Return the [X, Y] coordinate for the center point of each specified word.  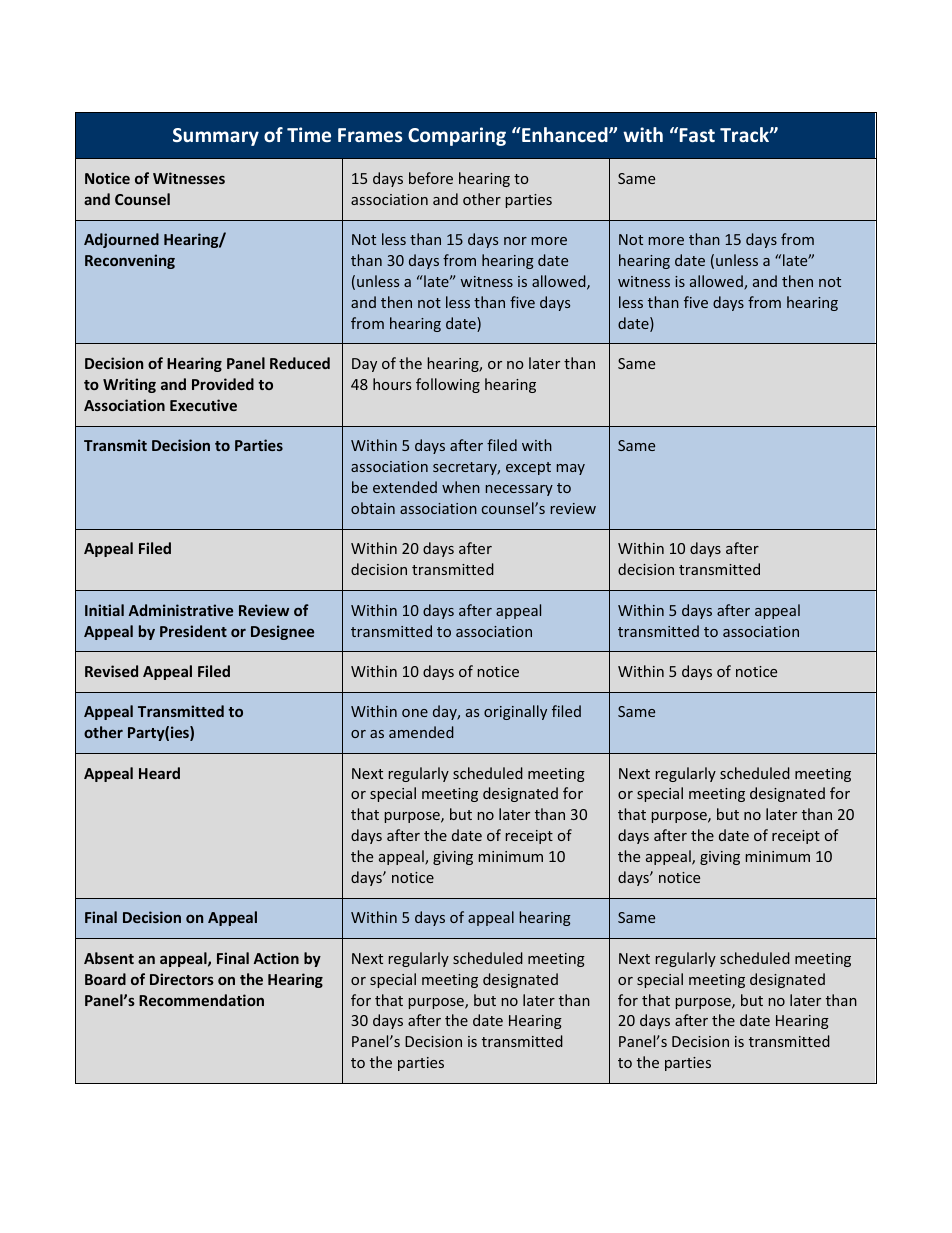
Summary [216, 137]
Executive [203, 405]
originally [515, 712]
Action [276, 958]
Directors [182, 979]
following [448, 385]
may [571, 469]
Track [745, 134]
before [431, 178]
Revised [111, 671]
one [415, 713]
